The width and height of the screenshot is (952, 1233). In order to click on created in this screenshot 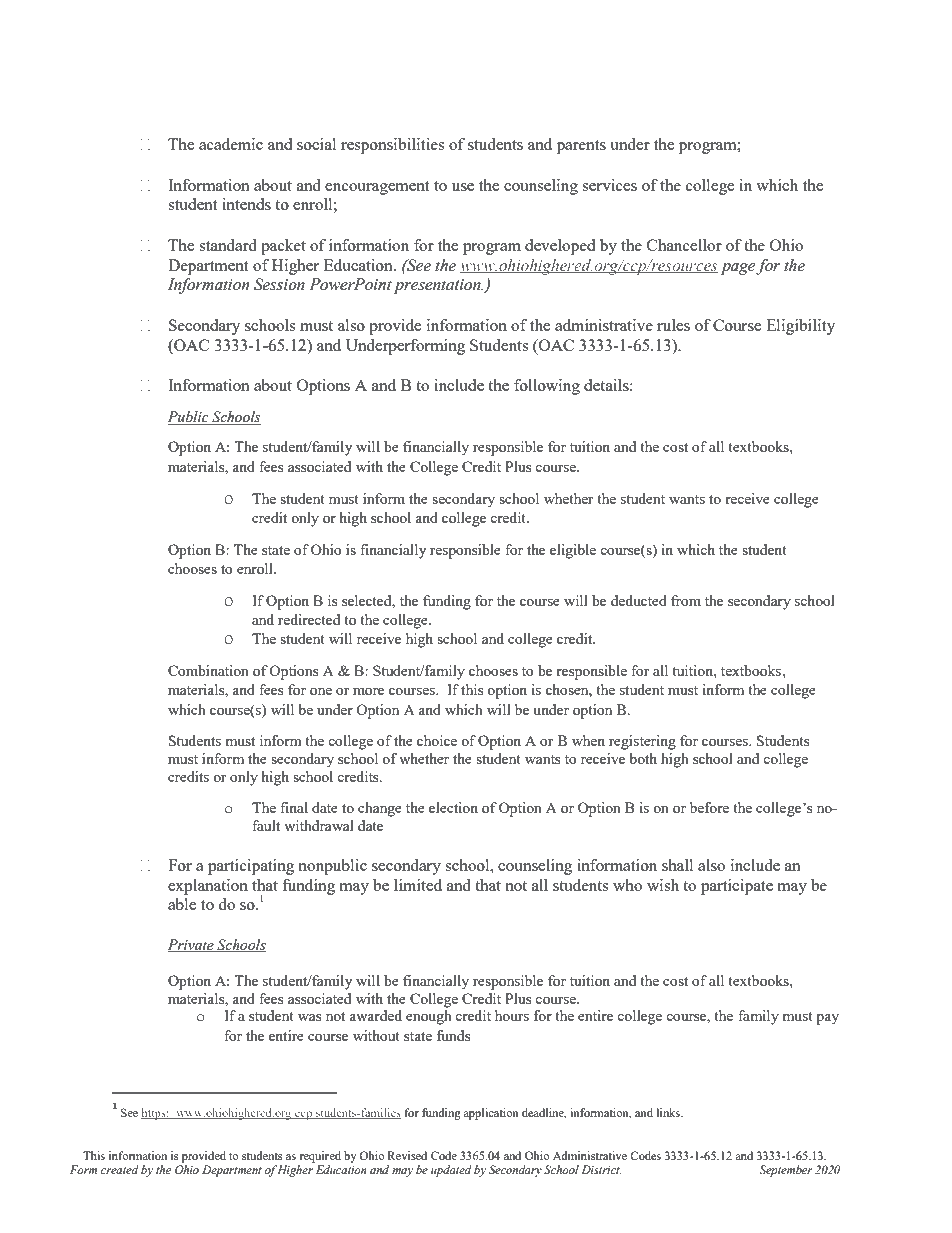, I will do `click(120, 1169)`.
